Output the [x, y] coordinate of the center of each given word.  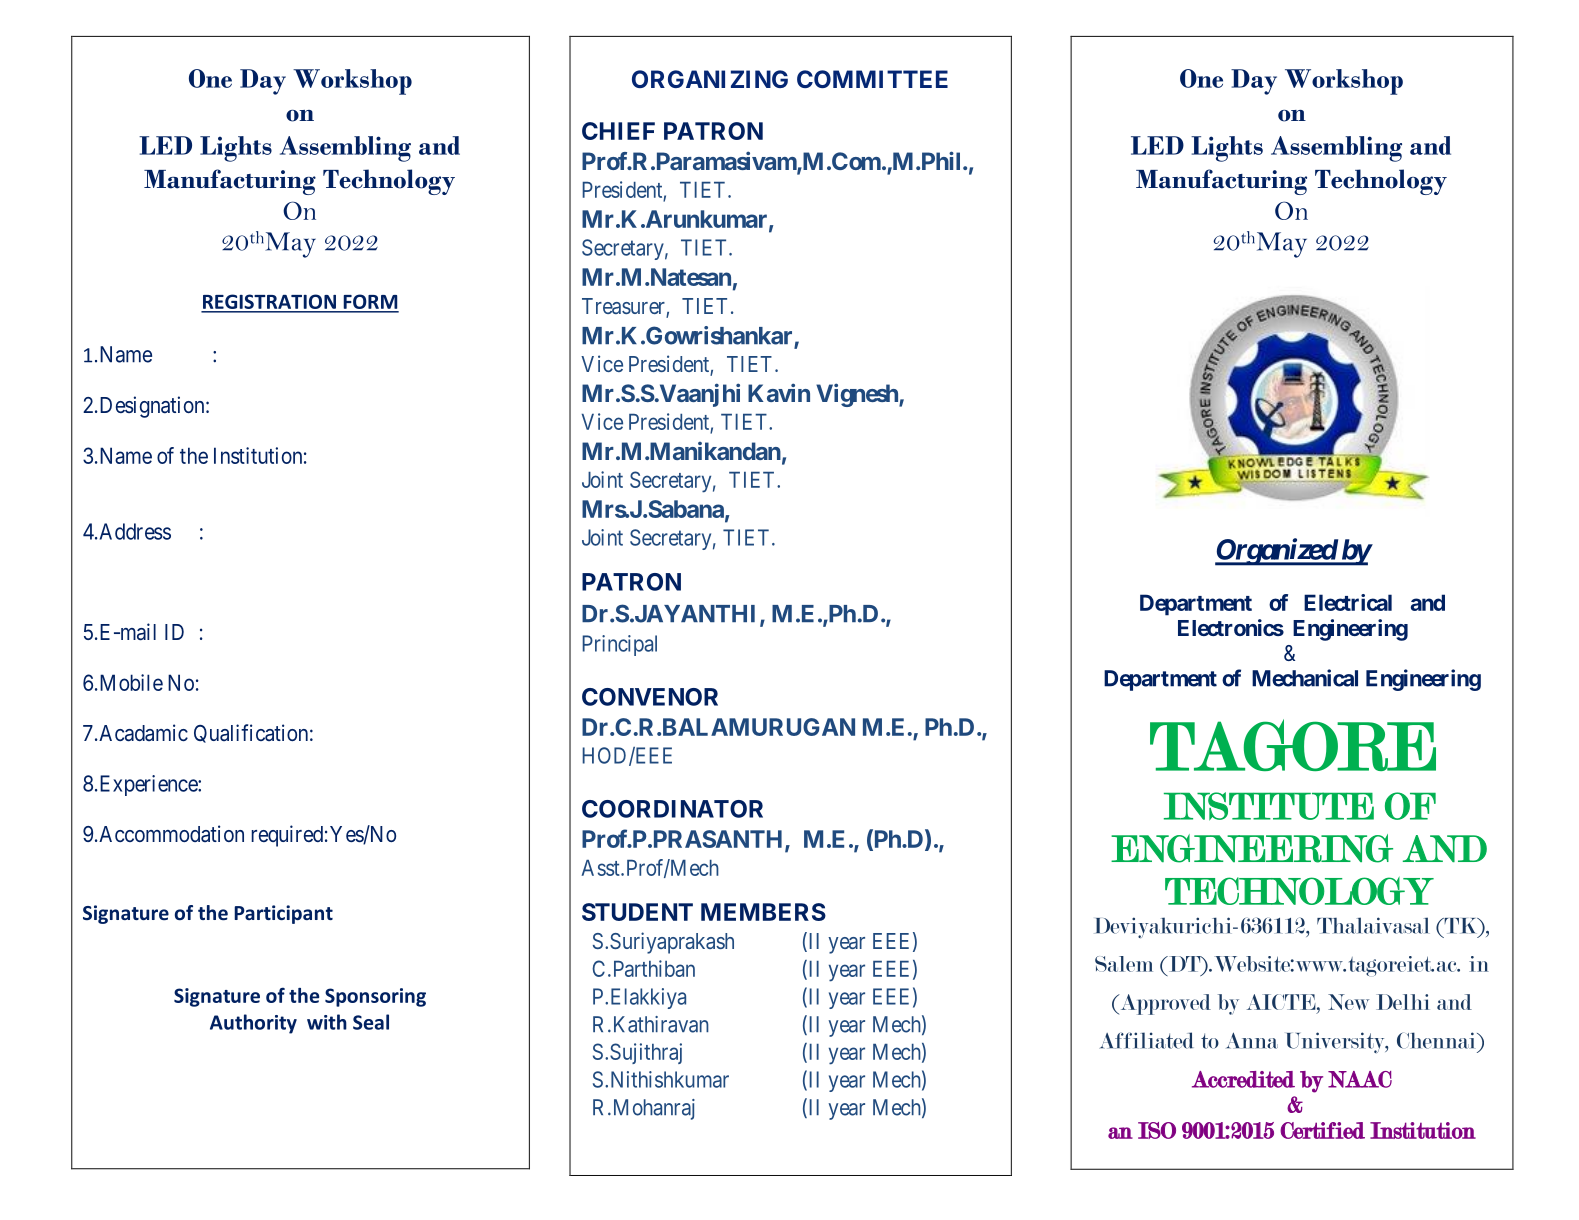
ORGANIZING [710, 79]
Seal [371, 1022]
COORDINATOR [672, 809]
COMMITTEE [872, 79]
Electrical [1348, 602]
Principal [619, 645]
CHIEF [618, 131]
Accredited [1243, 1079]
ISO [1157, 1130]
